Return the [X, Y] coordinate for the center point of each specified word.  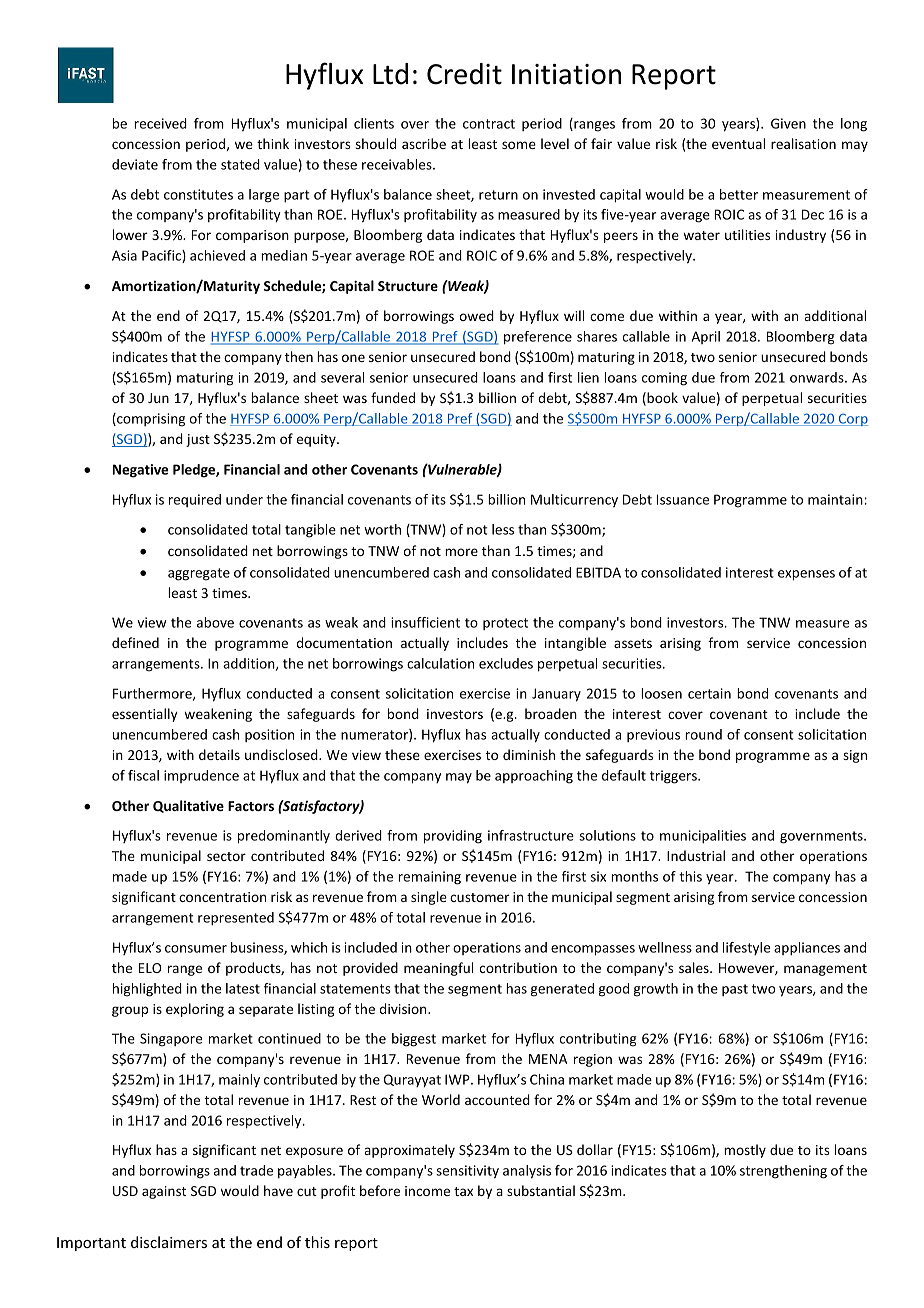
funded [393, 397]
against [164, 1192]
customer [480, 897]
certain [709, 693]
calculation [440, 663]
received [160, 123]
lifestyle [746, 948]
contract [489, 124]
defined [135, 642]
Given [788, 123]
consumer [196, 949]
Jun [158, 398]
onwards [818, 377]
